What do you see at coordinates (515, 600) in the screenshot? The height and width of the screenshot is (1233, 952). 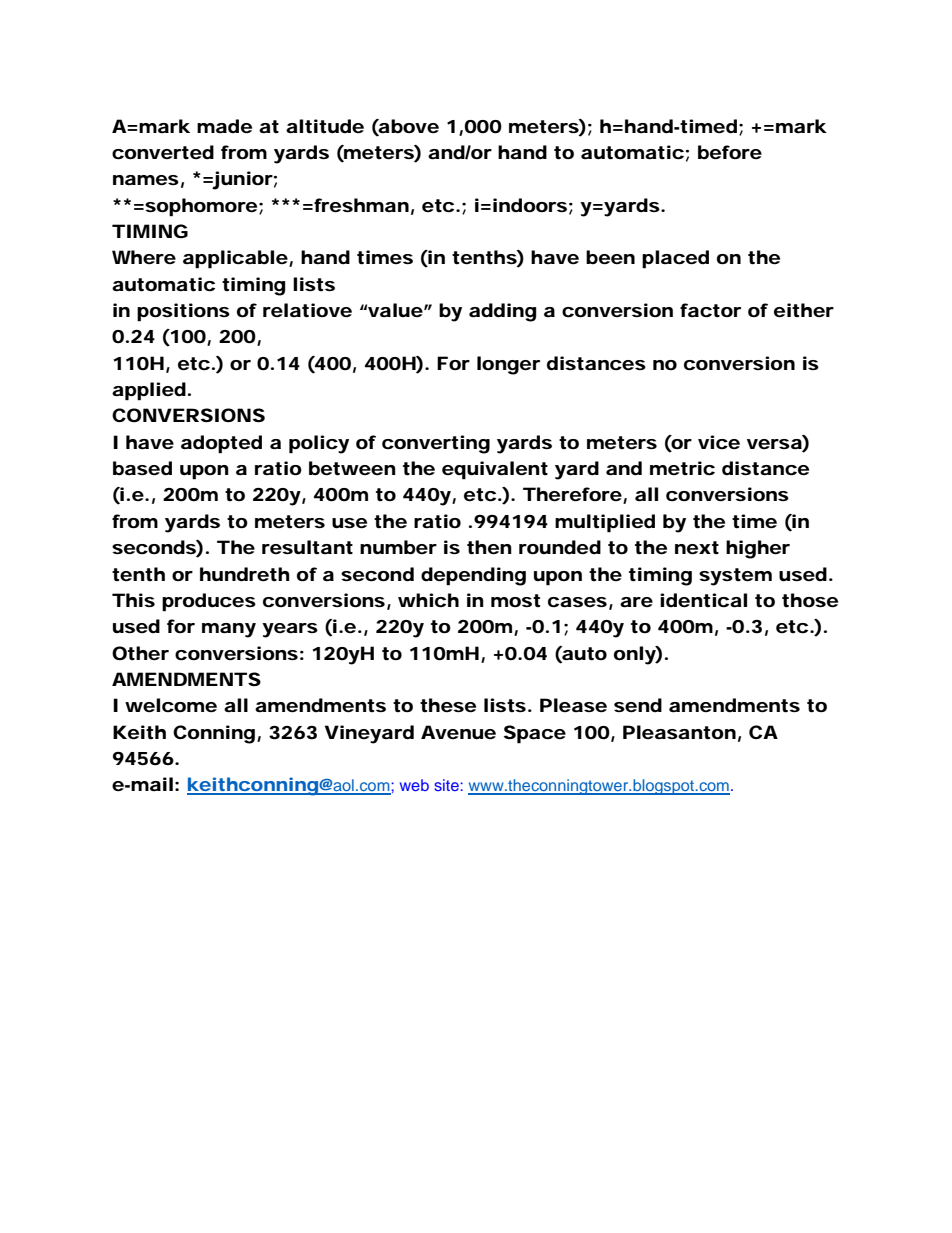 I see `most` at bounding box center [515, 600].
